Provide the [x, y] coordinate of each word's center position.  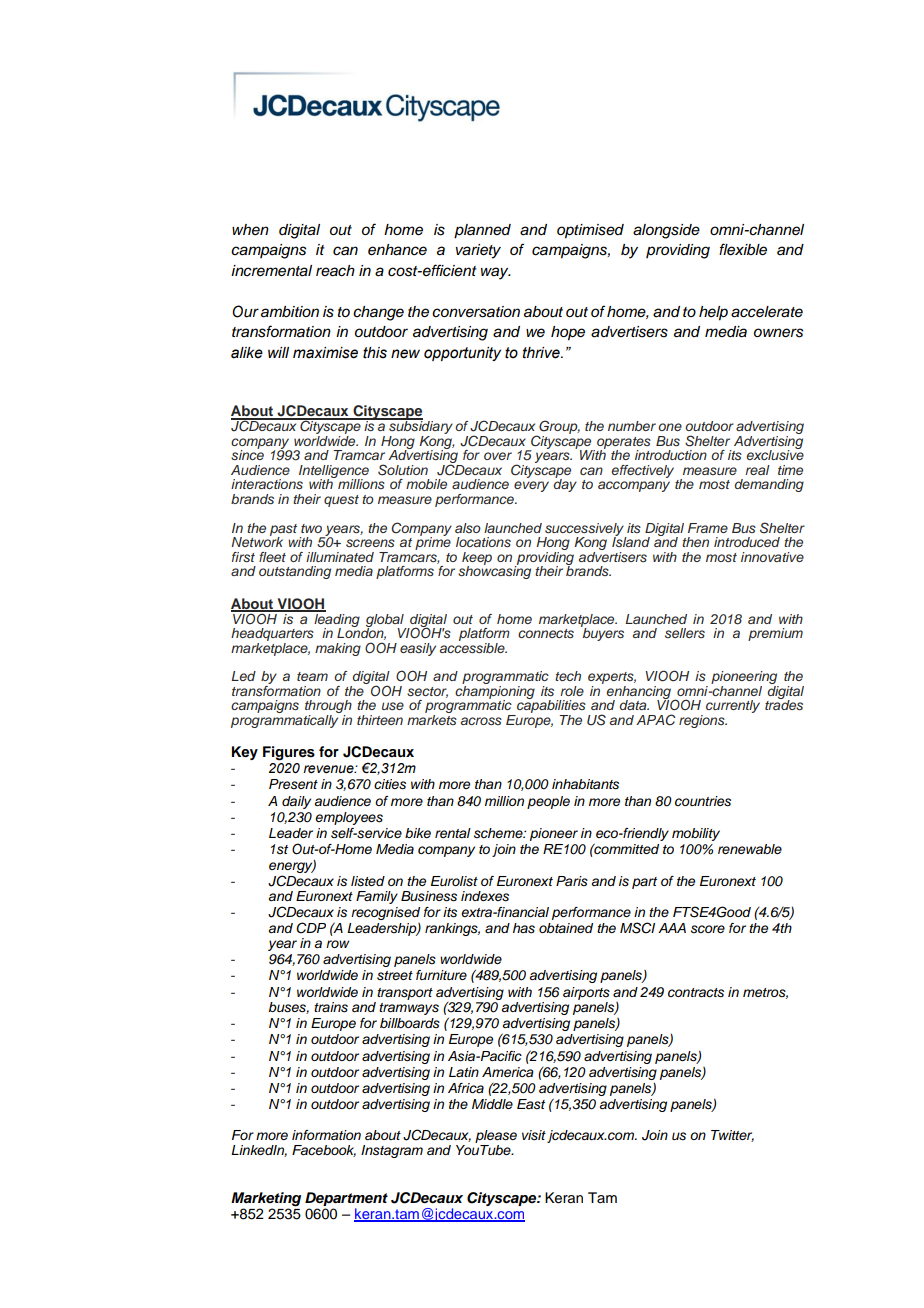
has [524, 928]
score [708, 929]
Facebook [324, 1151]
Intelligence [334, 472]
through [328, 708]
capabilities [550, 707]
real [757, 470]
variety [478, 251]
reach [335, 271]
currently [733, 706]
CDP [311, 928]
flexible [743, 249]
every [531, 486]
